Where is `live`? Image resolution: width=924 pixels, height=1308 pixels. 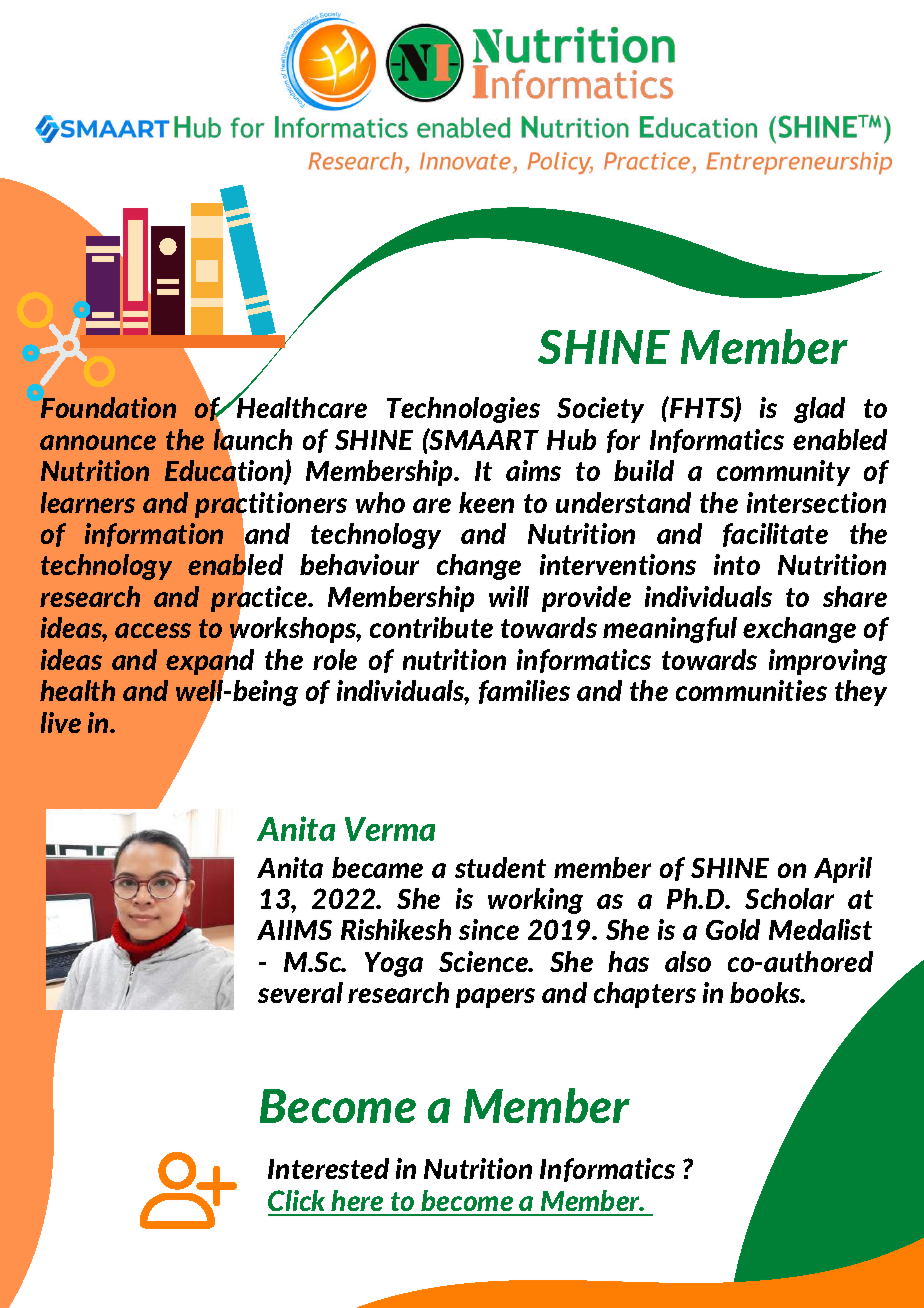 live is located at coordinates (61, 722).
